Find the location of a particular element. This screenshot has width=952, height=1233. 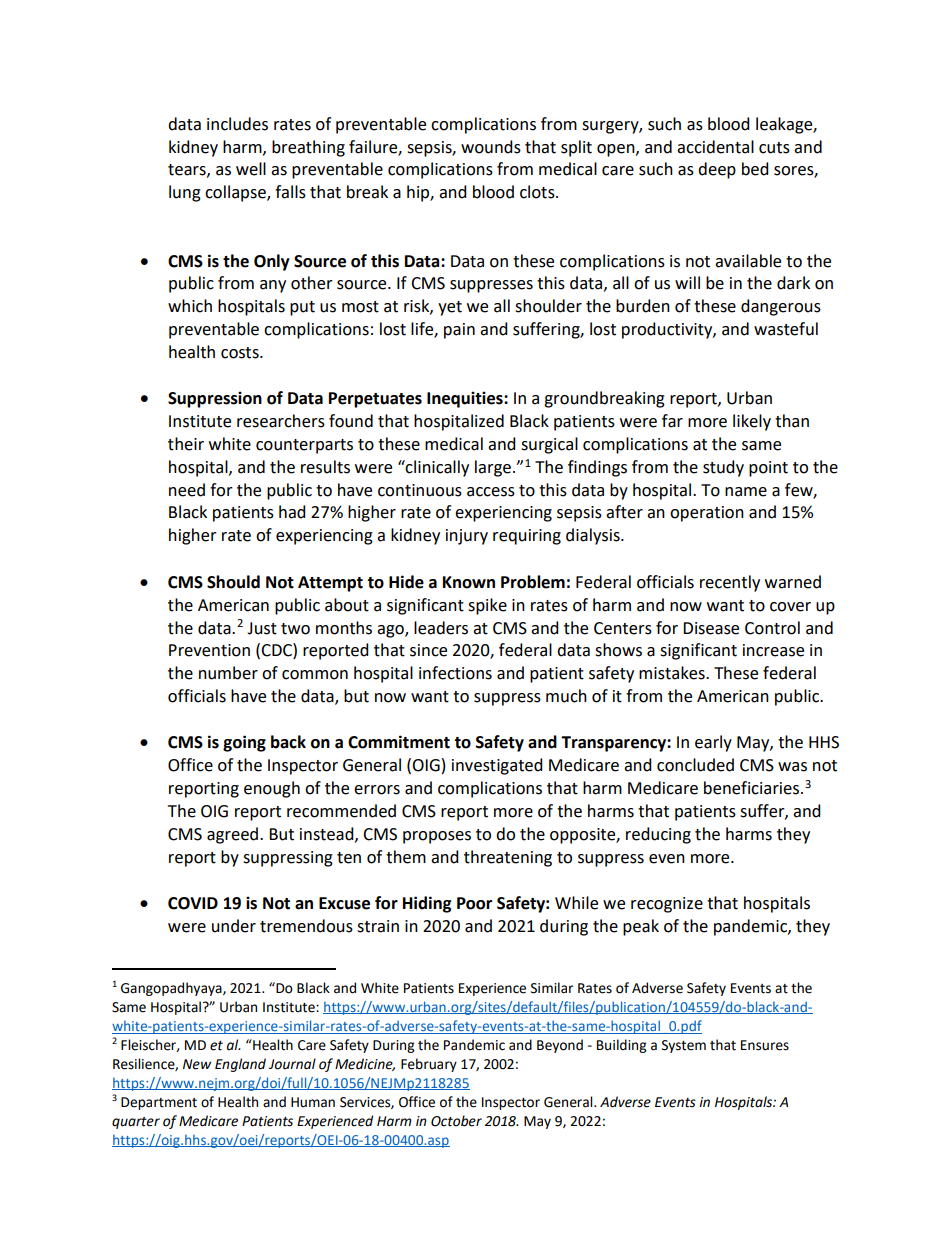

October is located at coordinates (456, 1121).
